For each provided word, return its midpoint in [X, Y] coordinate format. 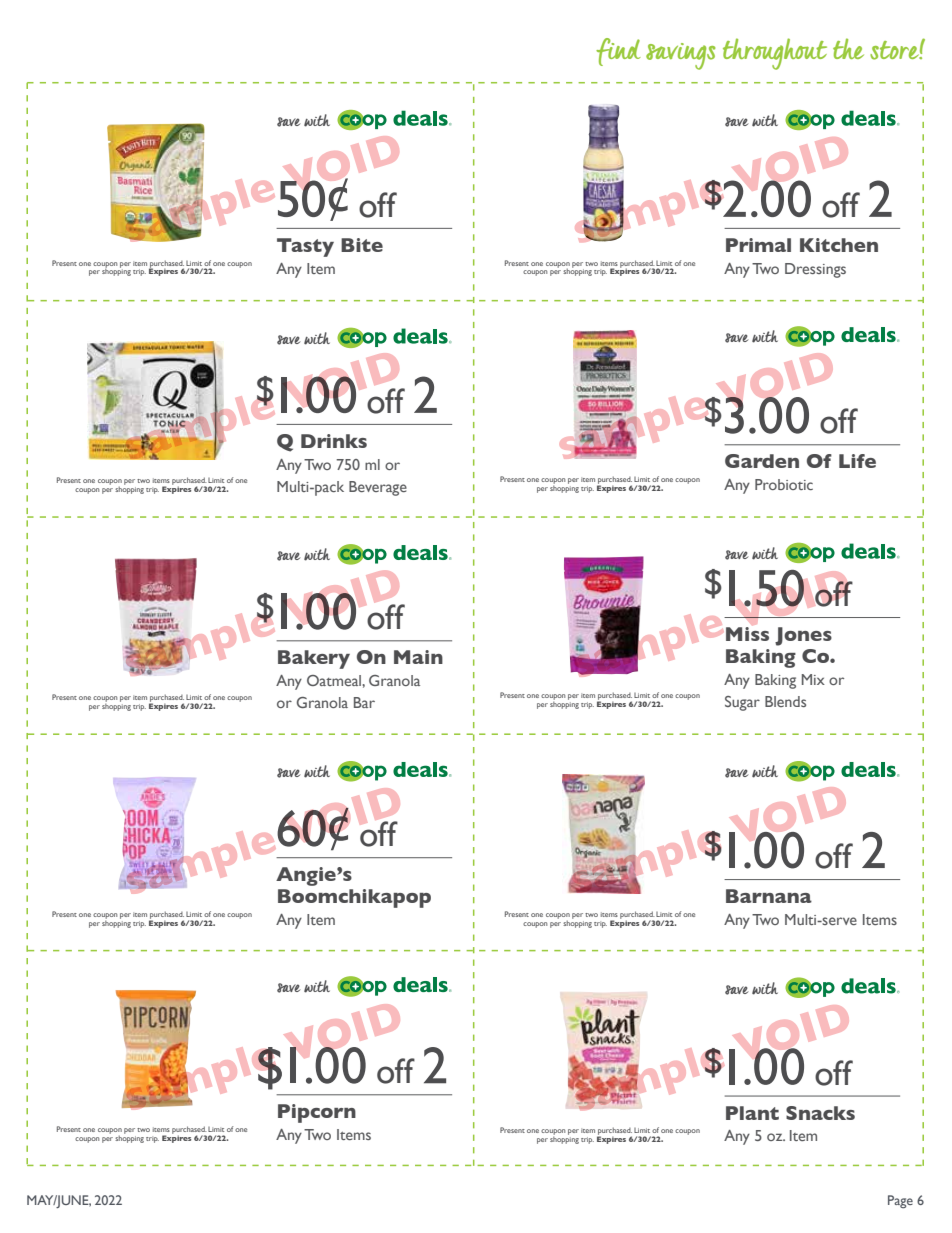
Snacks [820, 1113]
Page [900, 1202]
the [848, 48]
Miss [747, 634]
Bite [362, 245]
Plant [752, 1113]
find [618, 52]
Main [418, 657]
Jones [803, 636]
